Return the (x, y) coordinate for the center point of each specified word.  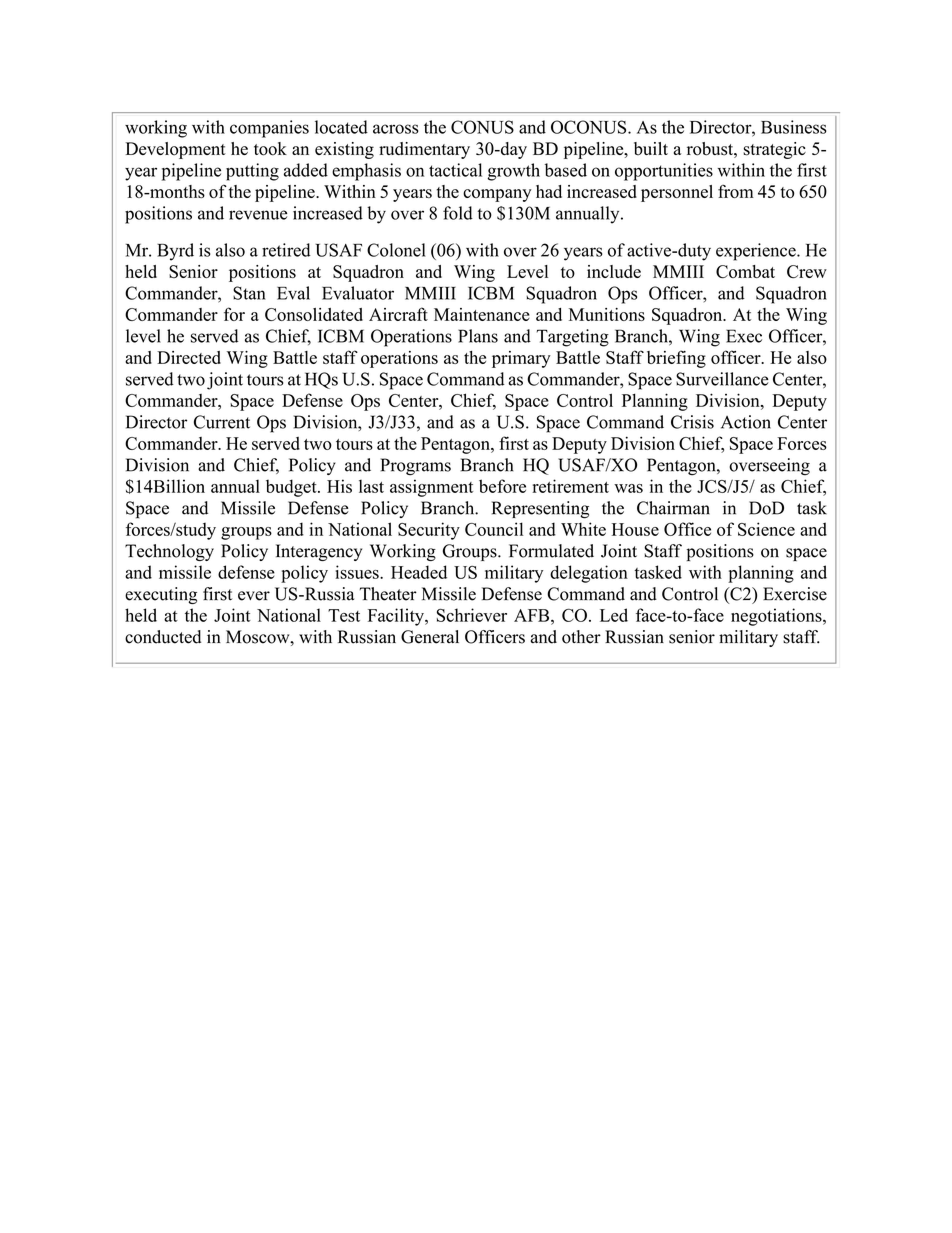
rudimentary (424, 150)
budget (292, 488)
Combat (745, 271)
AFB (531, 615)
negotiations (777, 617)
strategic (774, 150)
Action (746, 422)
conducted (163, 637)
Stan (249, 293)
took (270, 149)
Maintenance (482, 314)
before (502, 486)
